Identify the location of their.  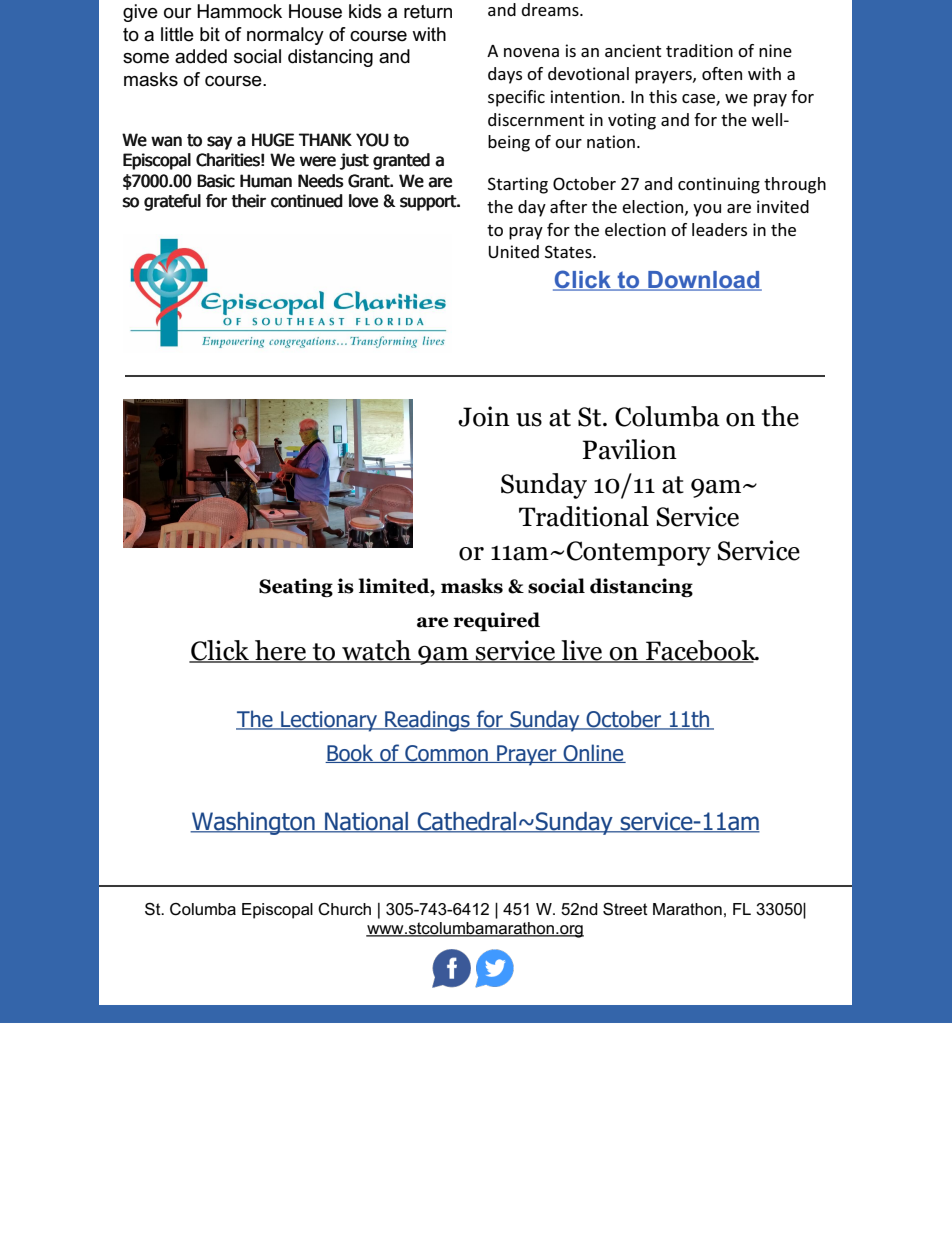
(248, 201).
